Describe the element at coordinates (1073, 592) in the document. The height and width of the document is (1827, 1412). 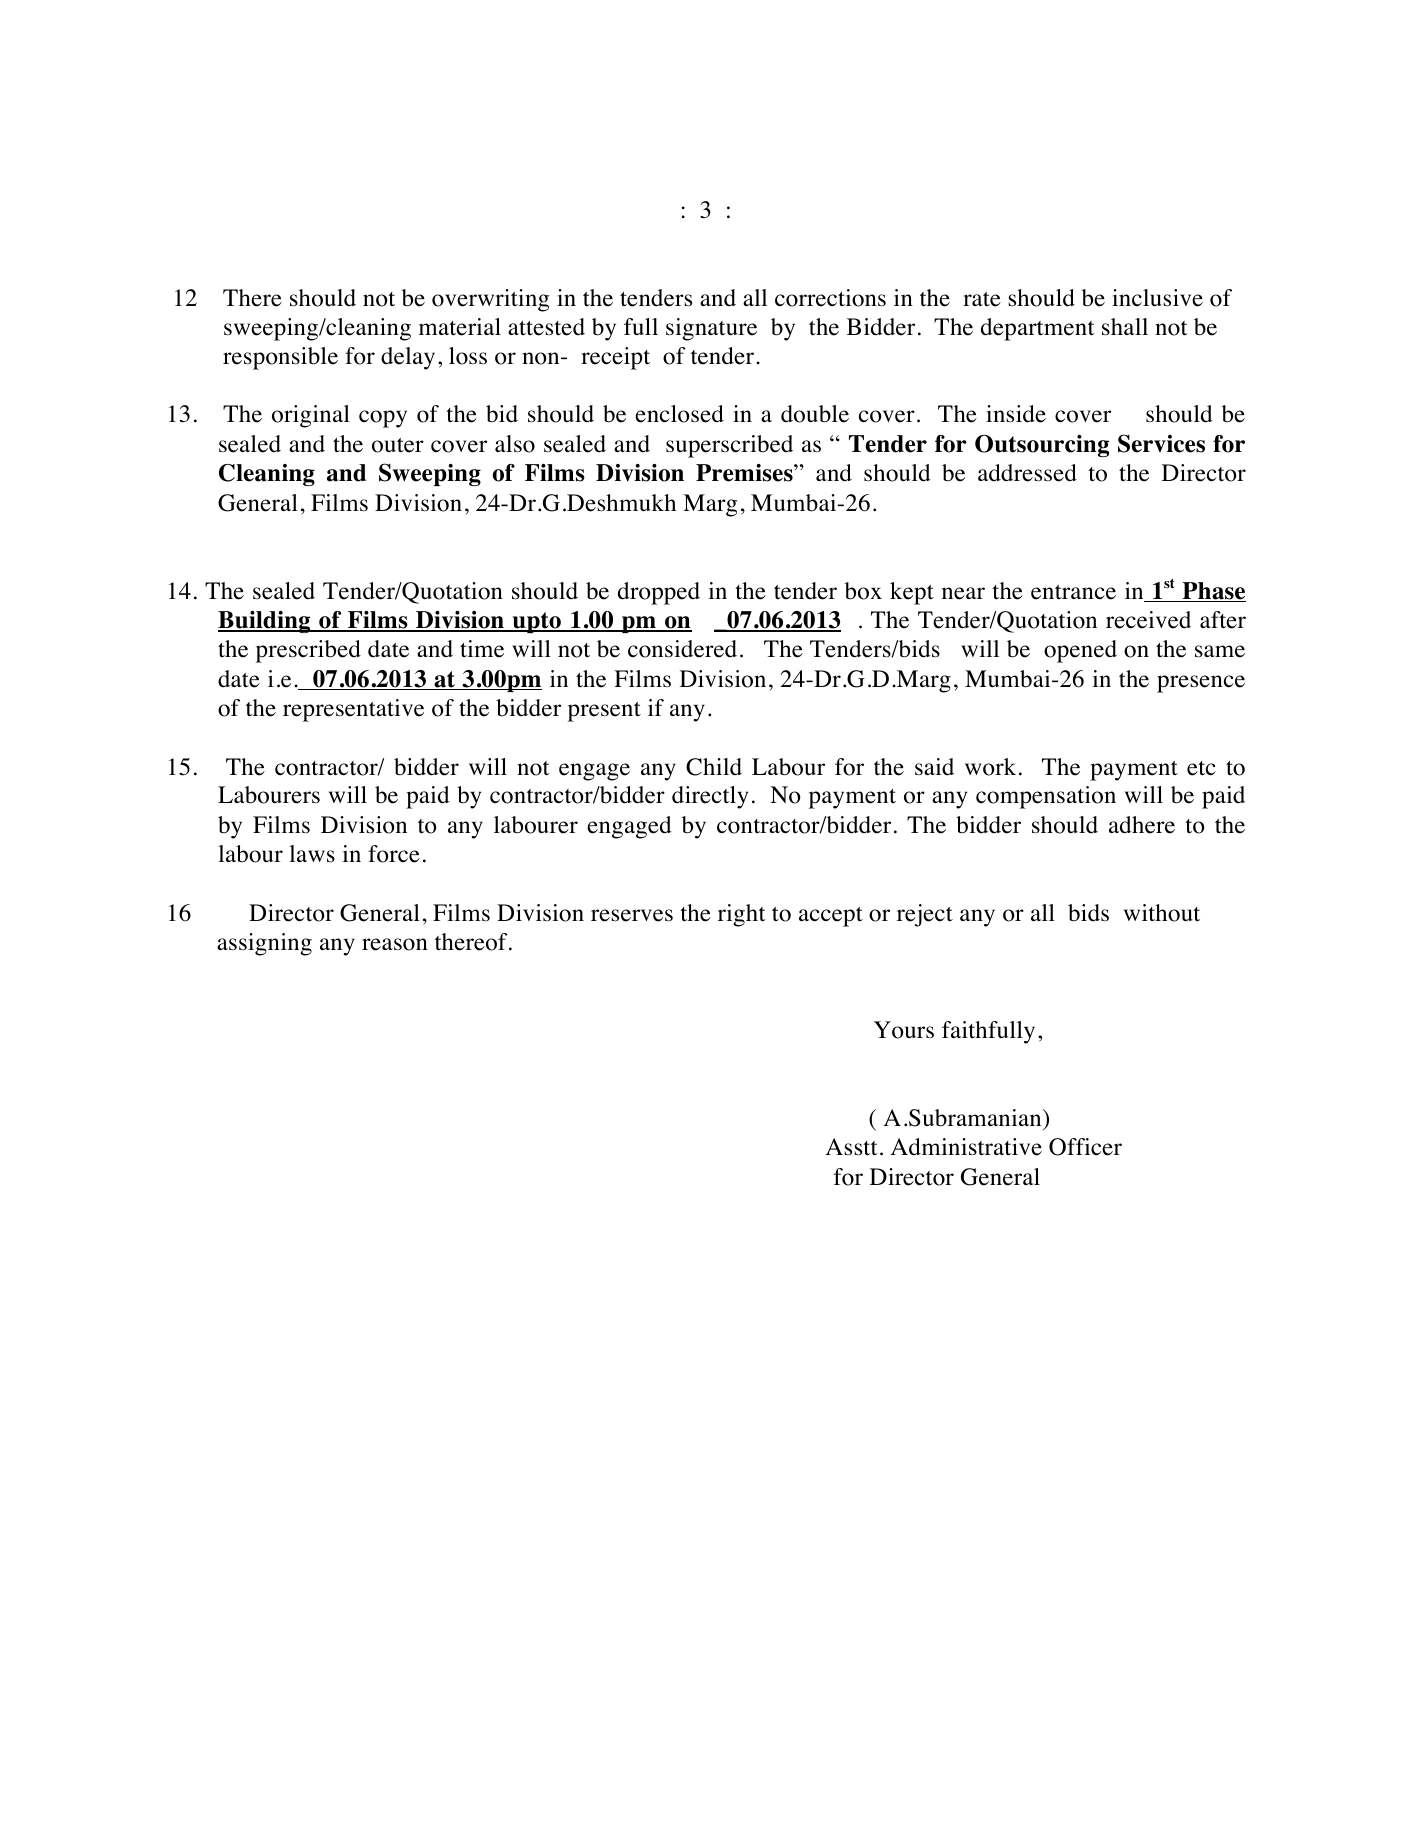
I see `entrance` at that location.
